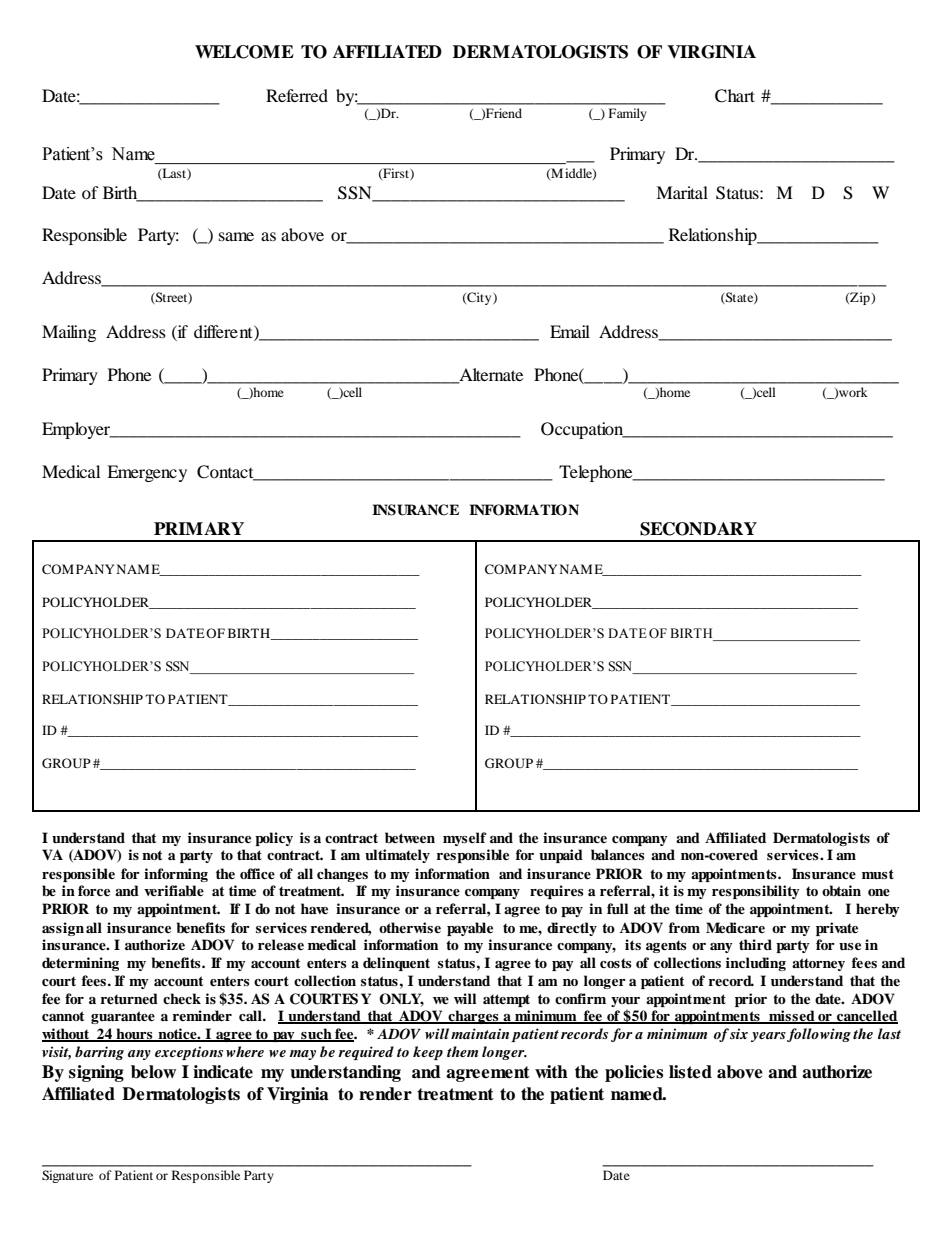 The width and height of the screenshot is (952, 1233). I want to click on Chart, so click(735, 96).
